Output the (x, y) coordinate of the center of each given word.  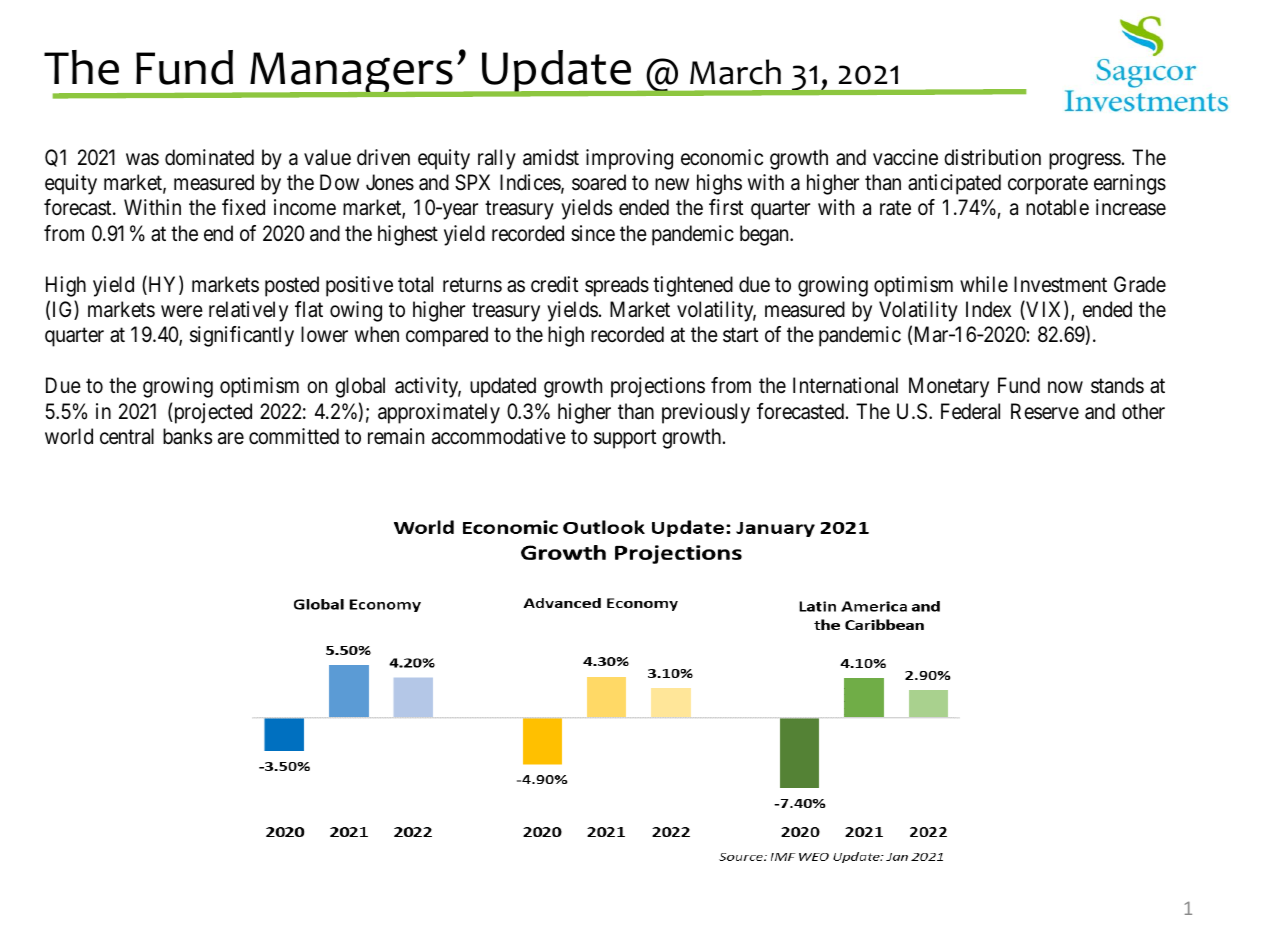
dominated (209, 157)
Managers (352, 75)
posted (292, 286)
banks (187, 436)
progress (1085, 161)
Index (988, 309)
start (740, 335)
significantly (242, 336)
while (984, 284)
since (593, 233)
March (735, 72)
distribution (992, 157)
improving (629, 159)
